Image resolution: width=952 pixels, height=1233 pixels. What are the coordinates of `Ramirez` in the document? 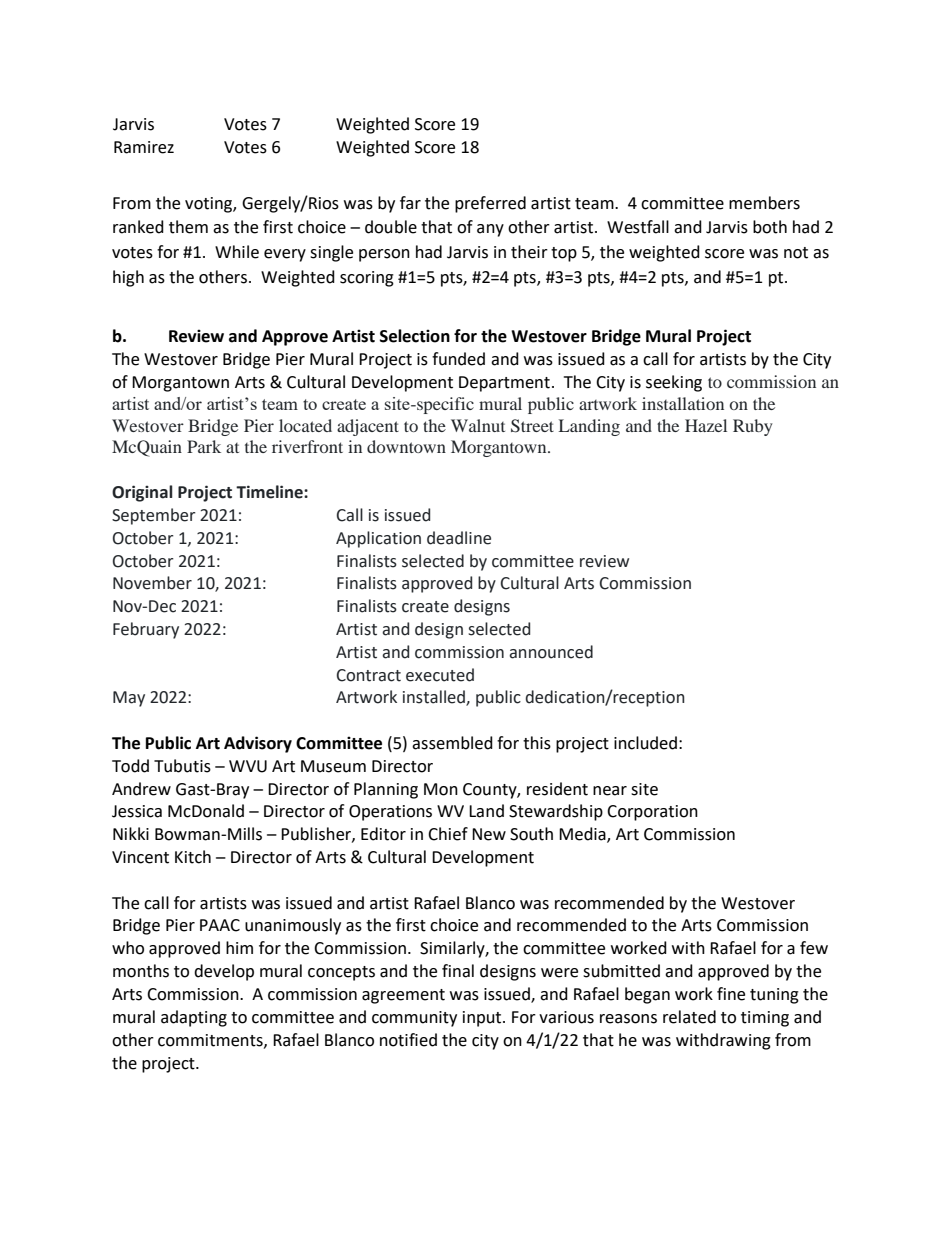 It's located at (144, 147).
